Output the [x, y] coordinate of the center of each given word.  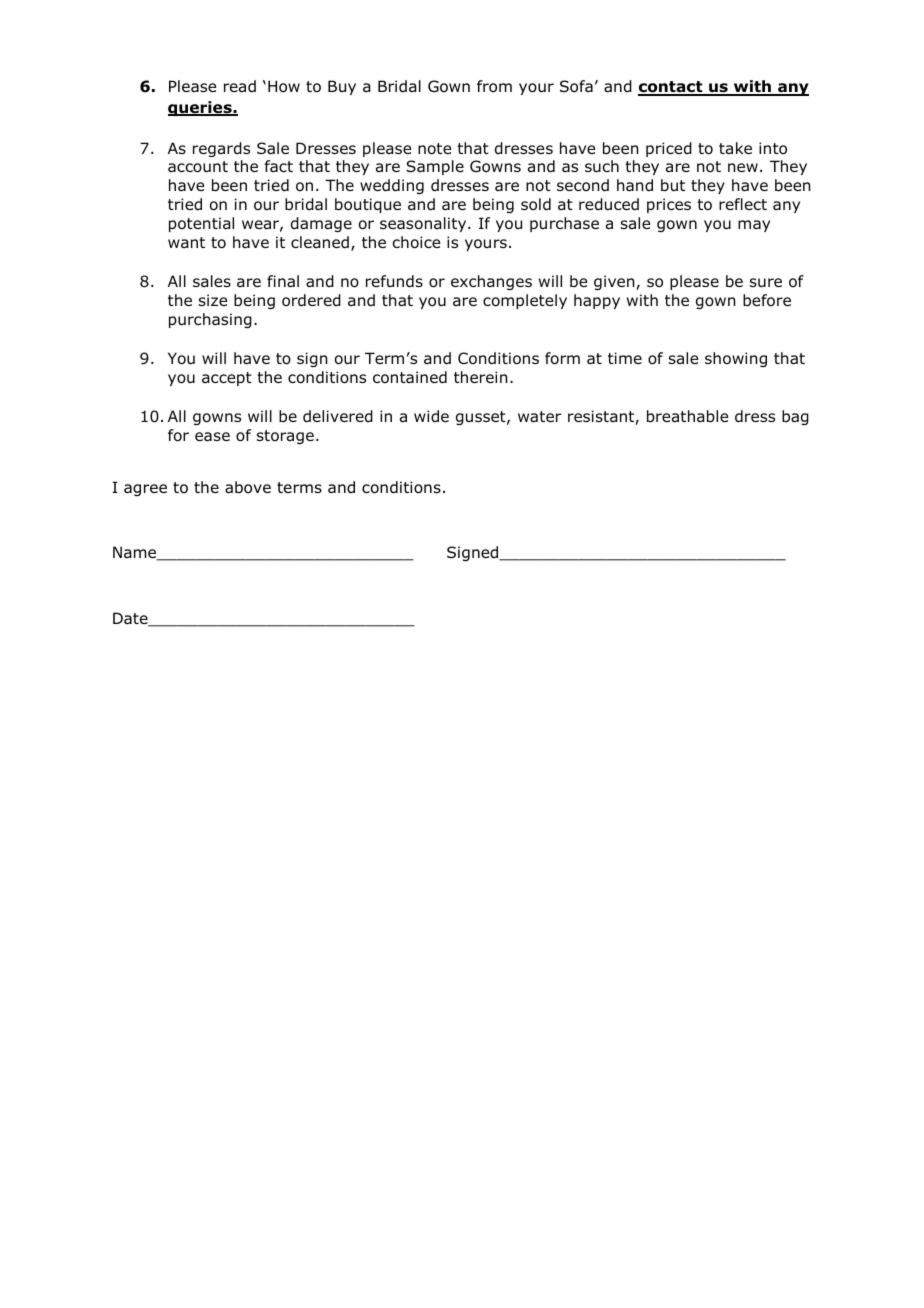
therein [481, 377]
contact [671, 88]
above [248, 487]
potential [201, 224]
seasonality [424, 224]
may [754, 226]
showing [736, 359]
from [494, 86]
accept [227, 379]
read [240, 86]
